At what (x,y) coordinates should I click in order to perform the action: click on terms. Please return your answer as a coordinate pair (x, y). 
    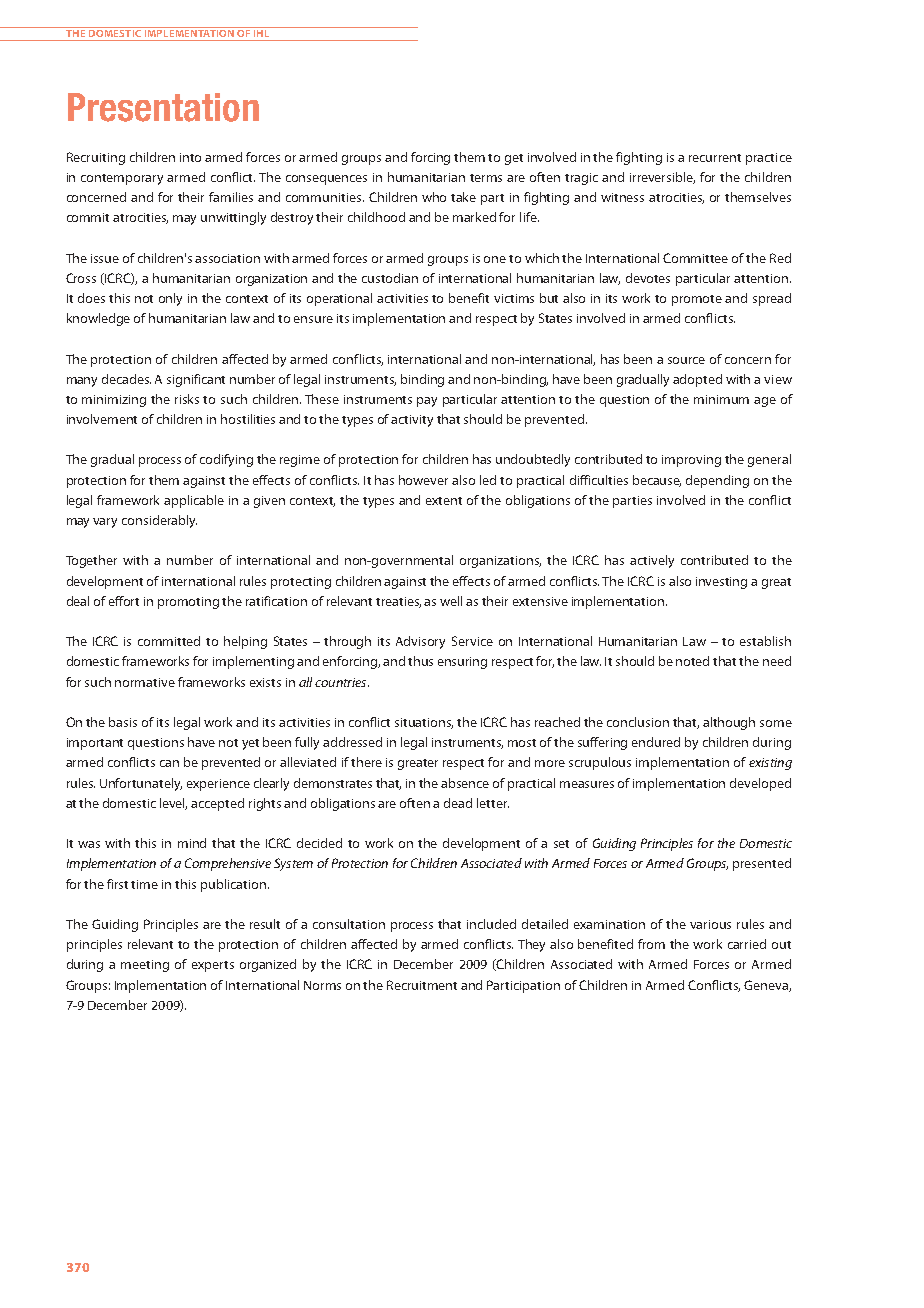
    Looking at the image, I should click on (486, 178).
